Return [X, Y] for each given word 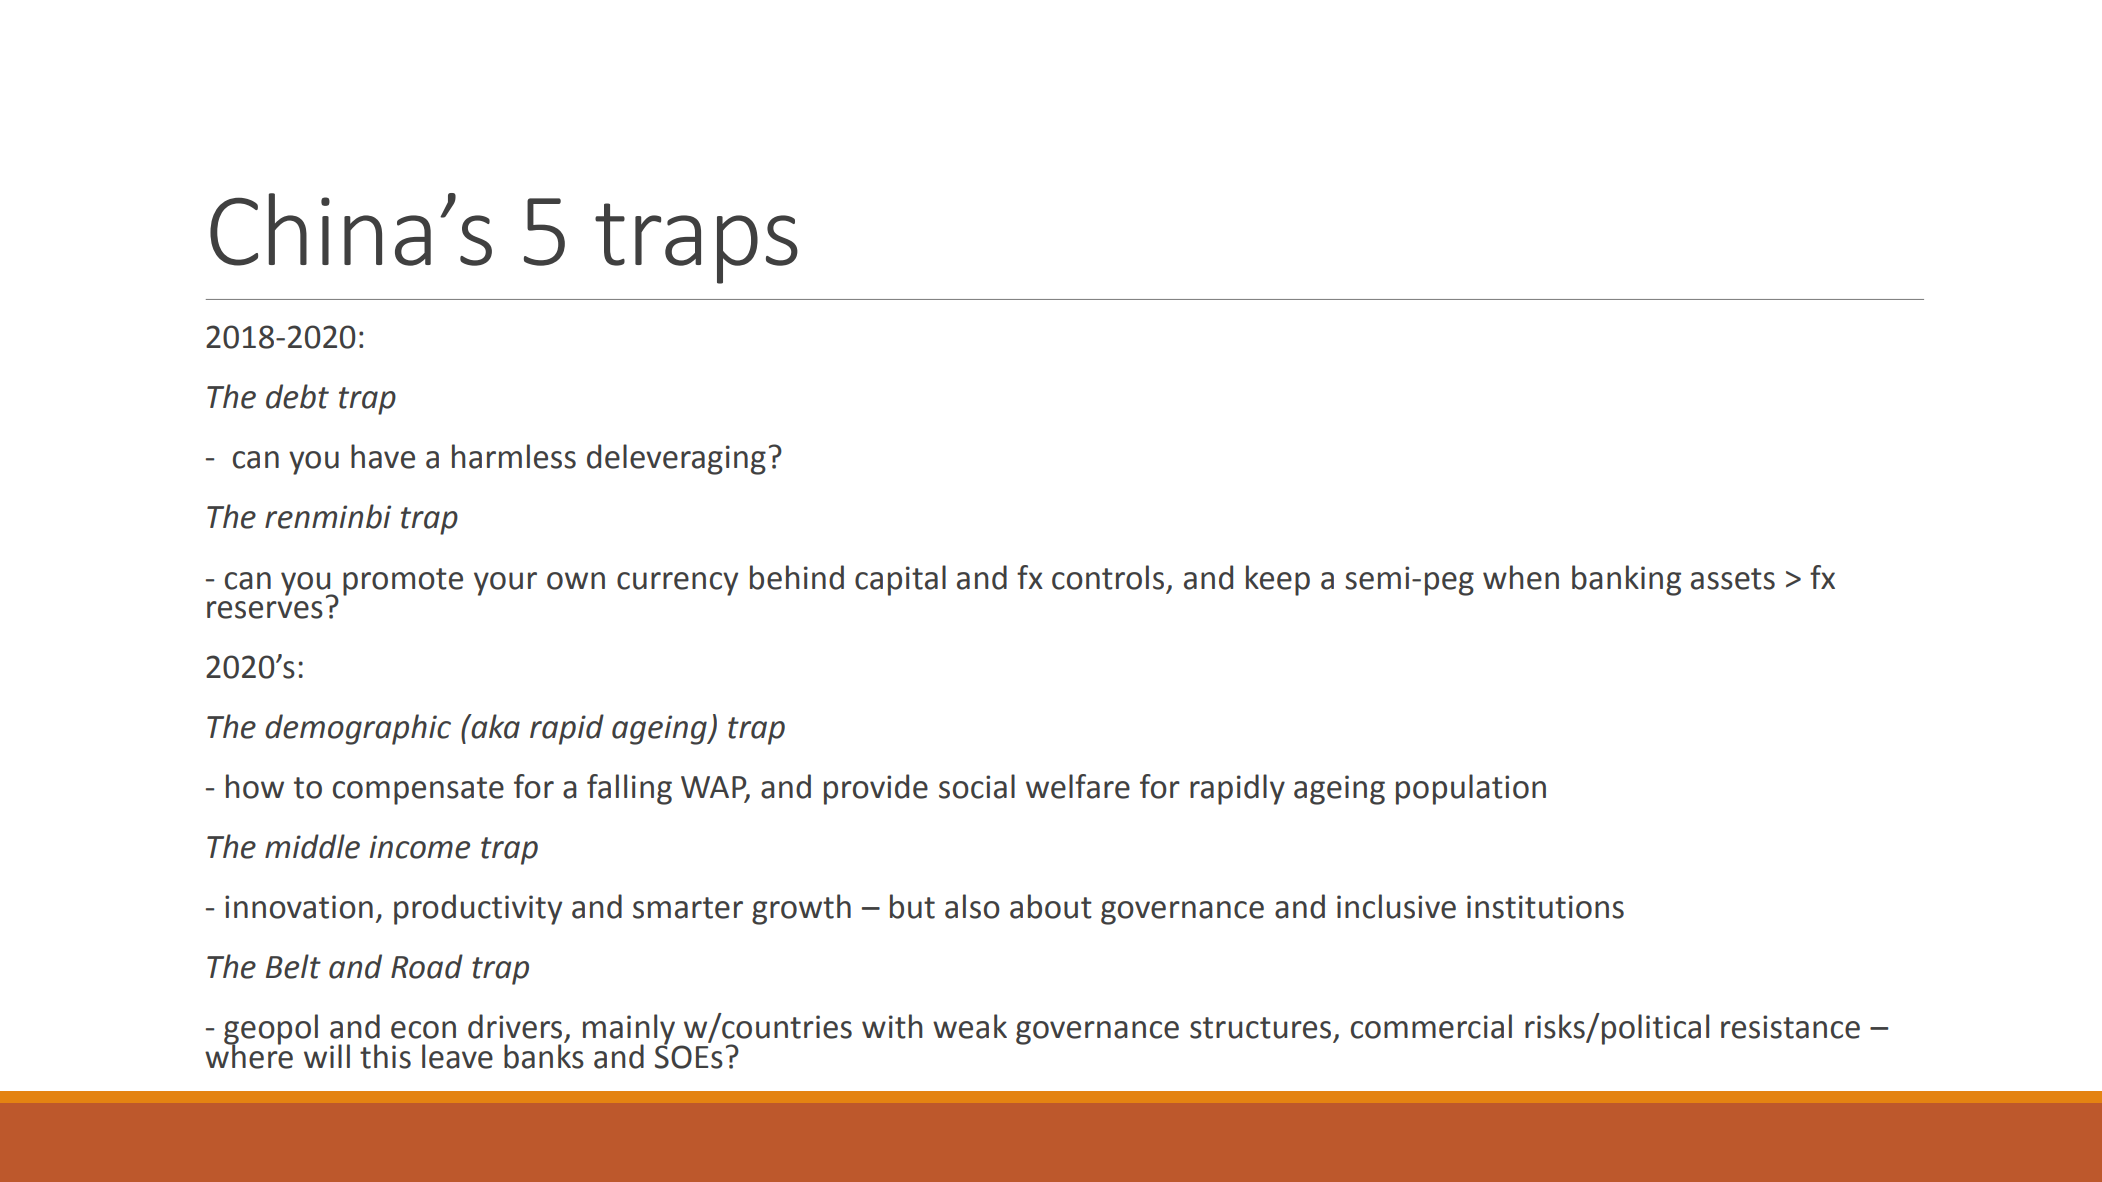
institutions [1545, 907]
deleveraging [676, 459]
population [1471, 789]
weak [970, 1026]
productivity [478, 909]
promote [403, 582]
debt [297, 396]
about [1051, 906]
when [1521, 577]
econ [423, 1030]
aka [494, 726]
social [977, 786]
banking [1626, 580]
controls [1108, 577]
